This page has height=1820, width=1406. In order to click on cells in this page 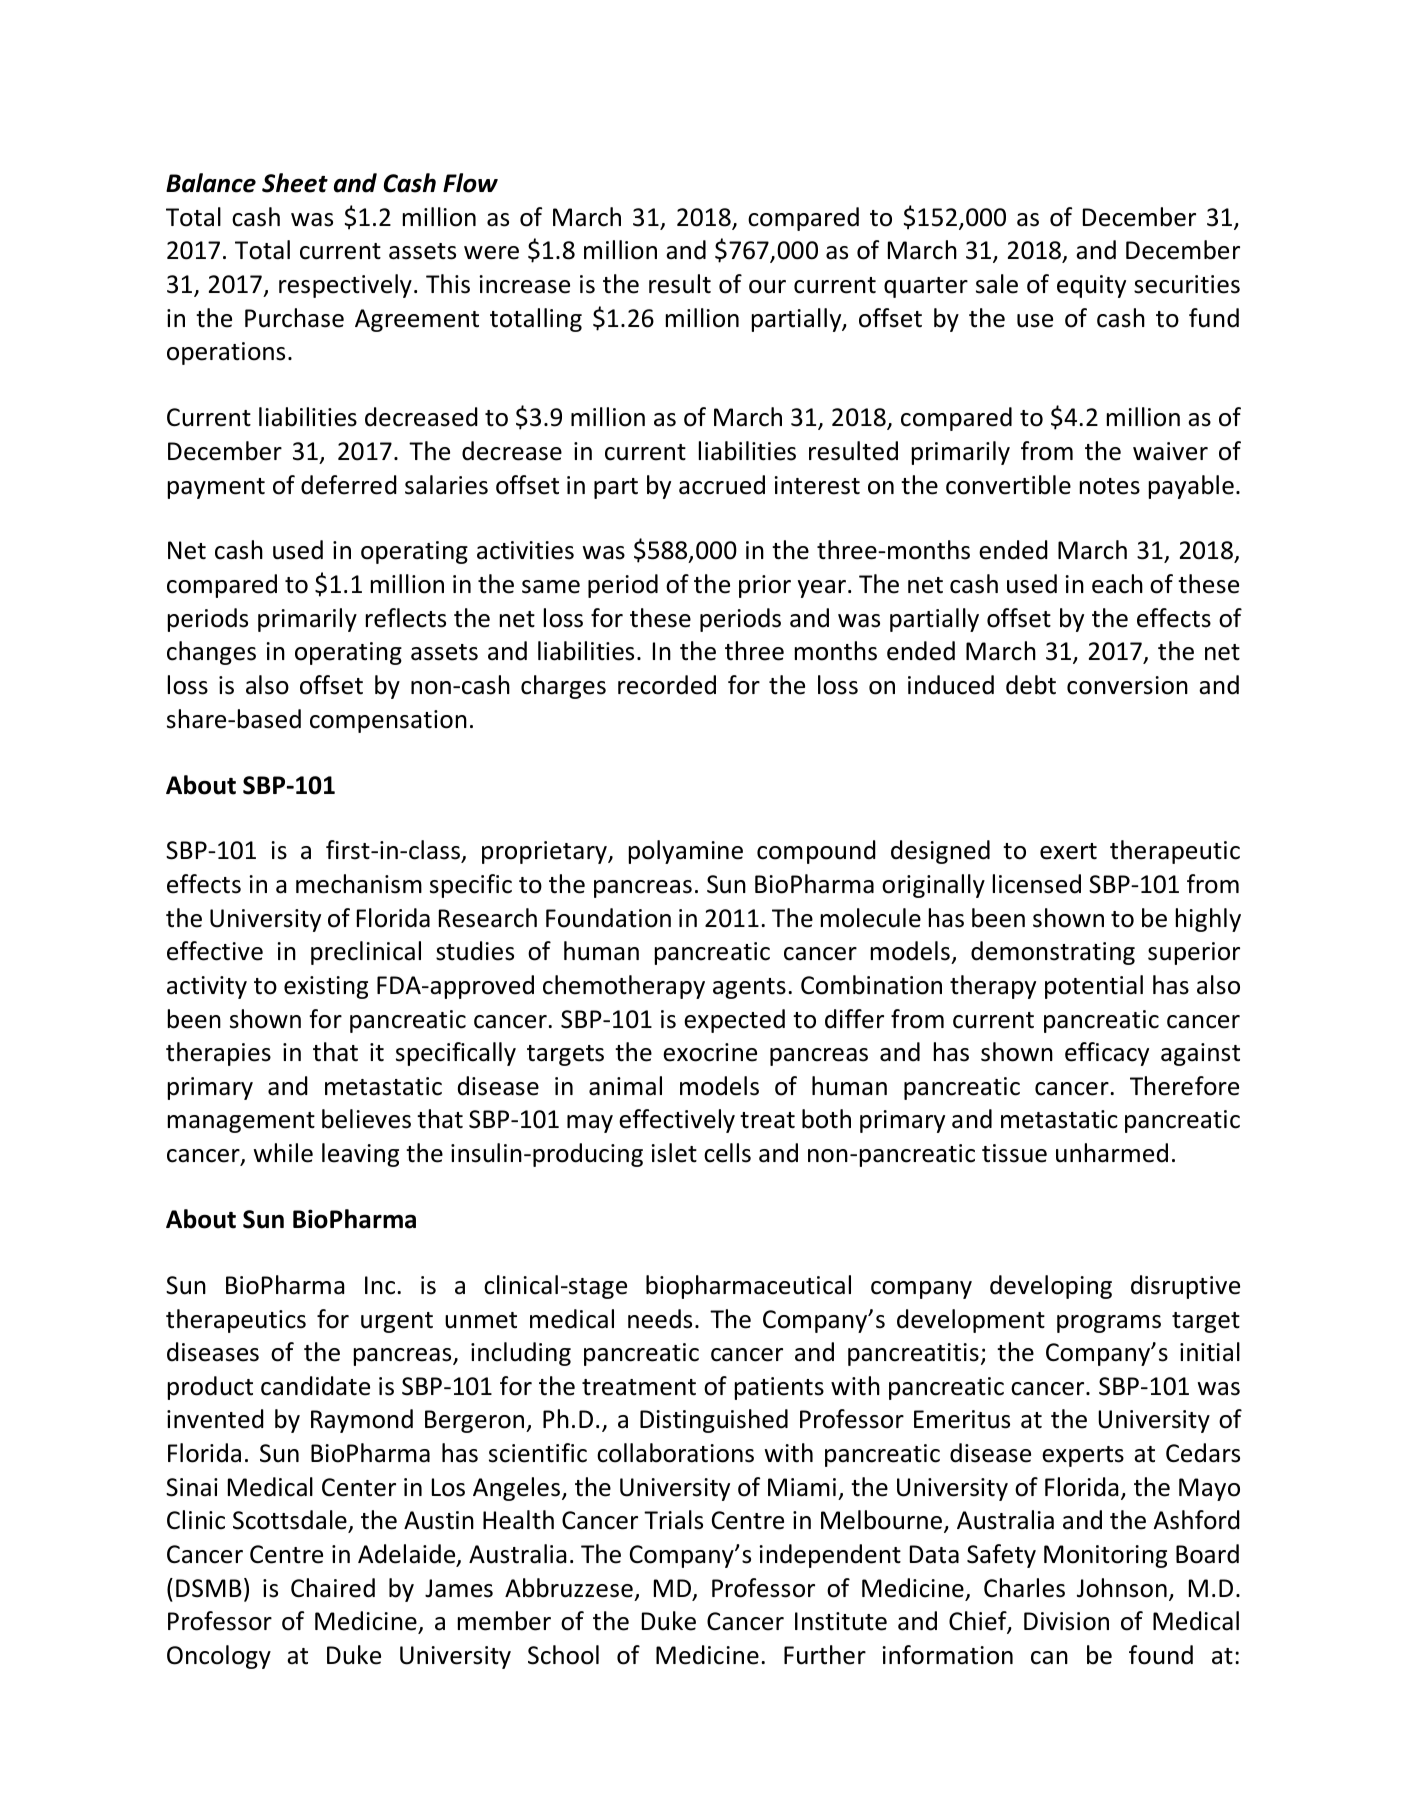, I will do `click(727, 1153)`.
